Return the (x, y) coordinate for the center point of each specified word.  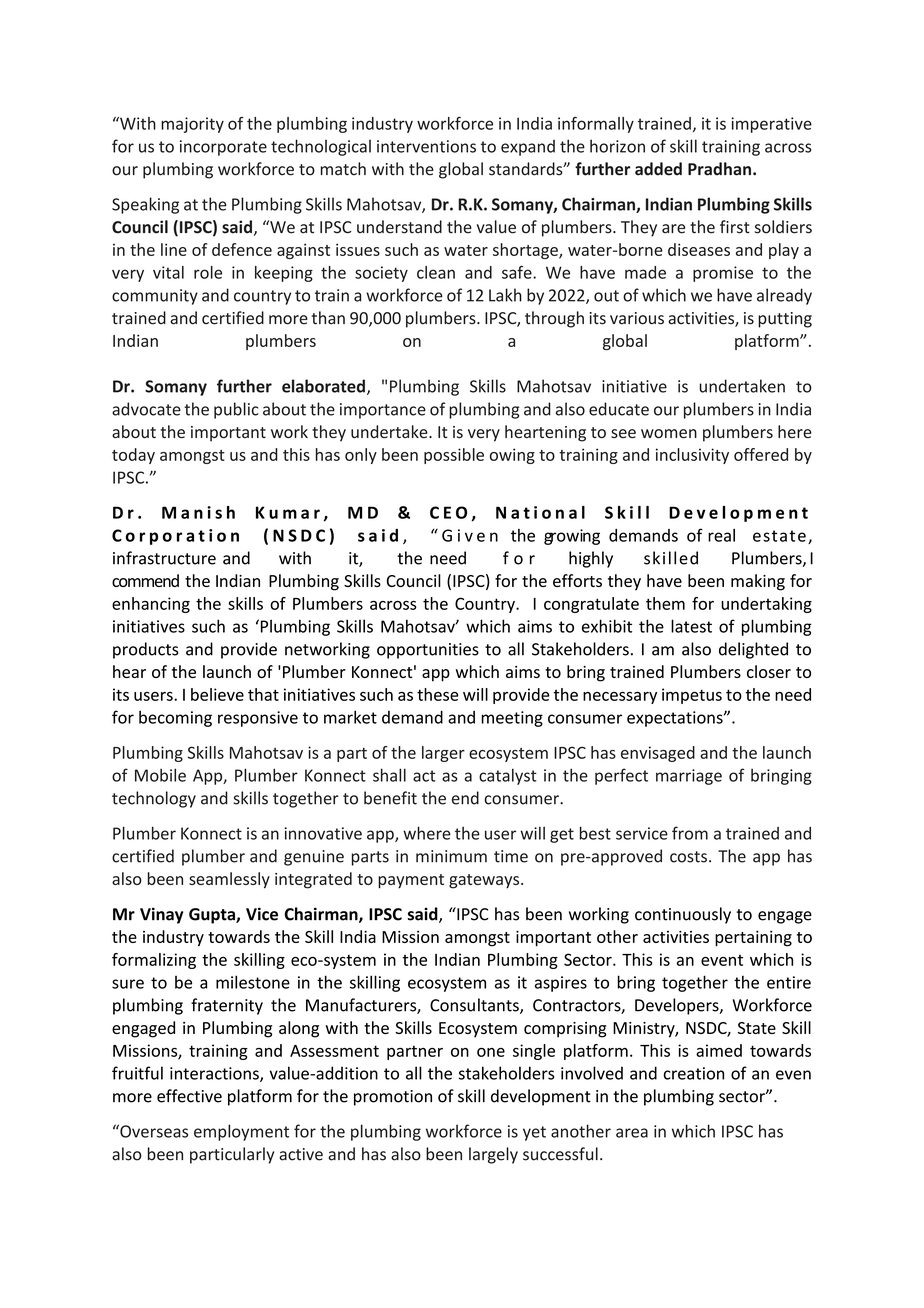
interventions (426, 146)
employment (241, 1132)
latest (691, 626)
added (658, 169)
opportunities (428, 651)
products (146, 650)
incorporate (223, 148)
